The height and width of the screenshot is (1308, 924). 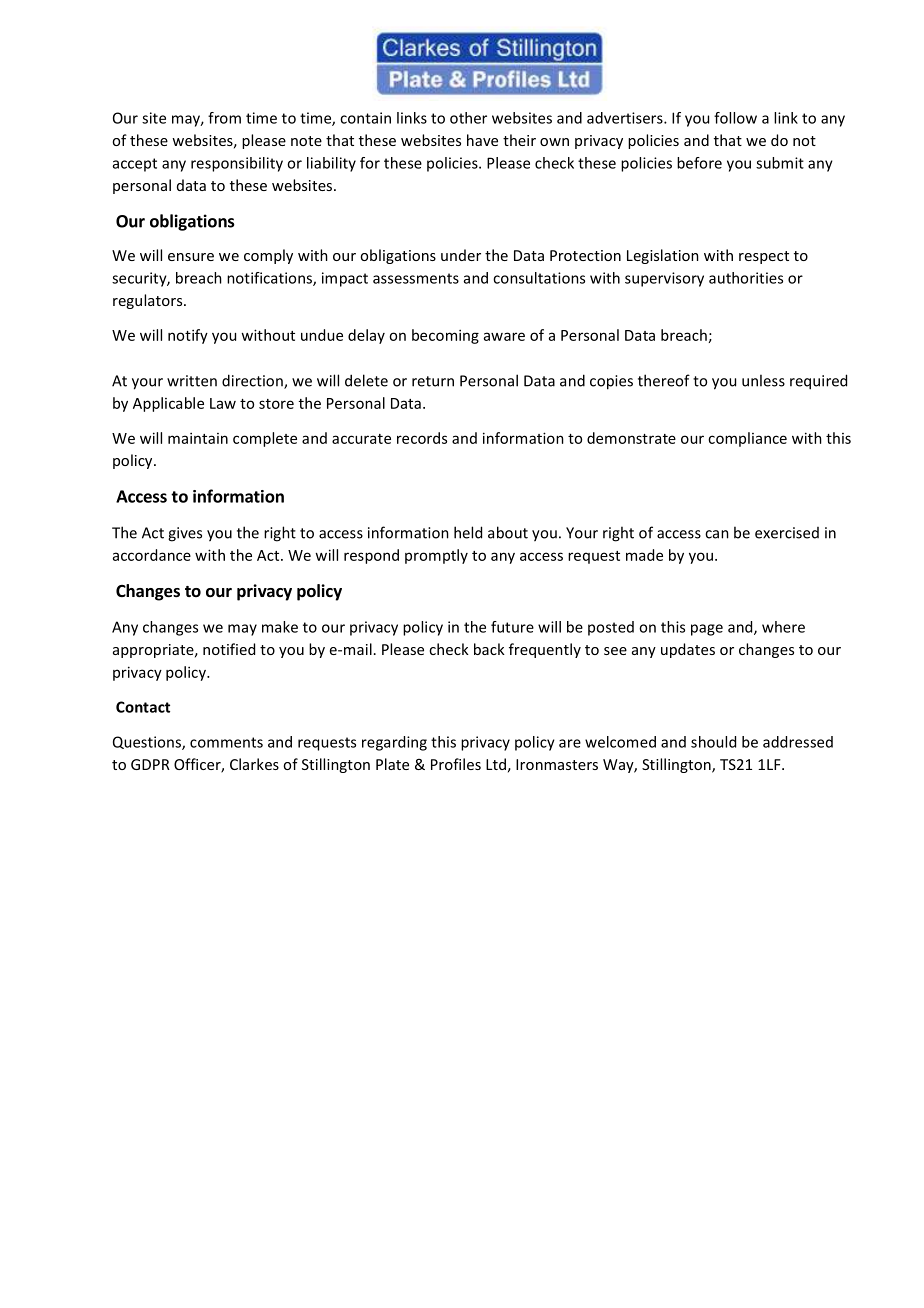 What do you see at coordinates (482, 140) in the screenshot?
I see `have` at bounding box center [482, 140].
